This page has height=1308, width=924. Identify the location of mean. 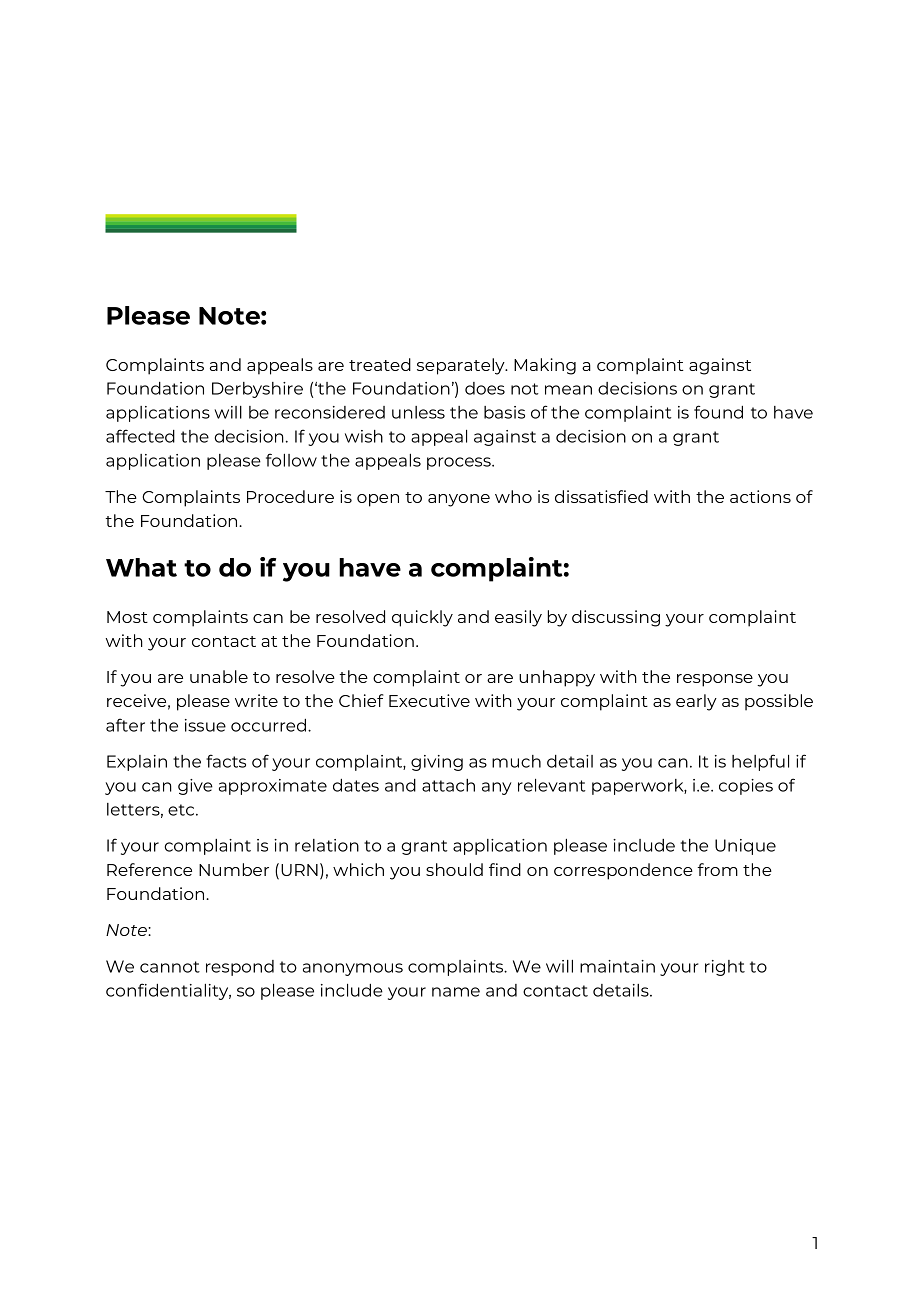
(568, 390).
